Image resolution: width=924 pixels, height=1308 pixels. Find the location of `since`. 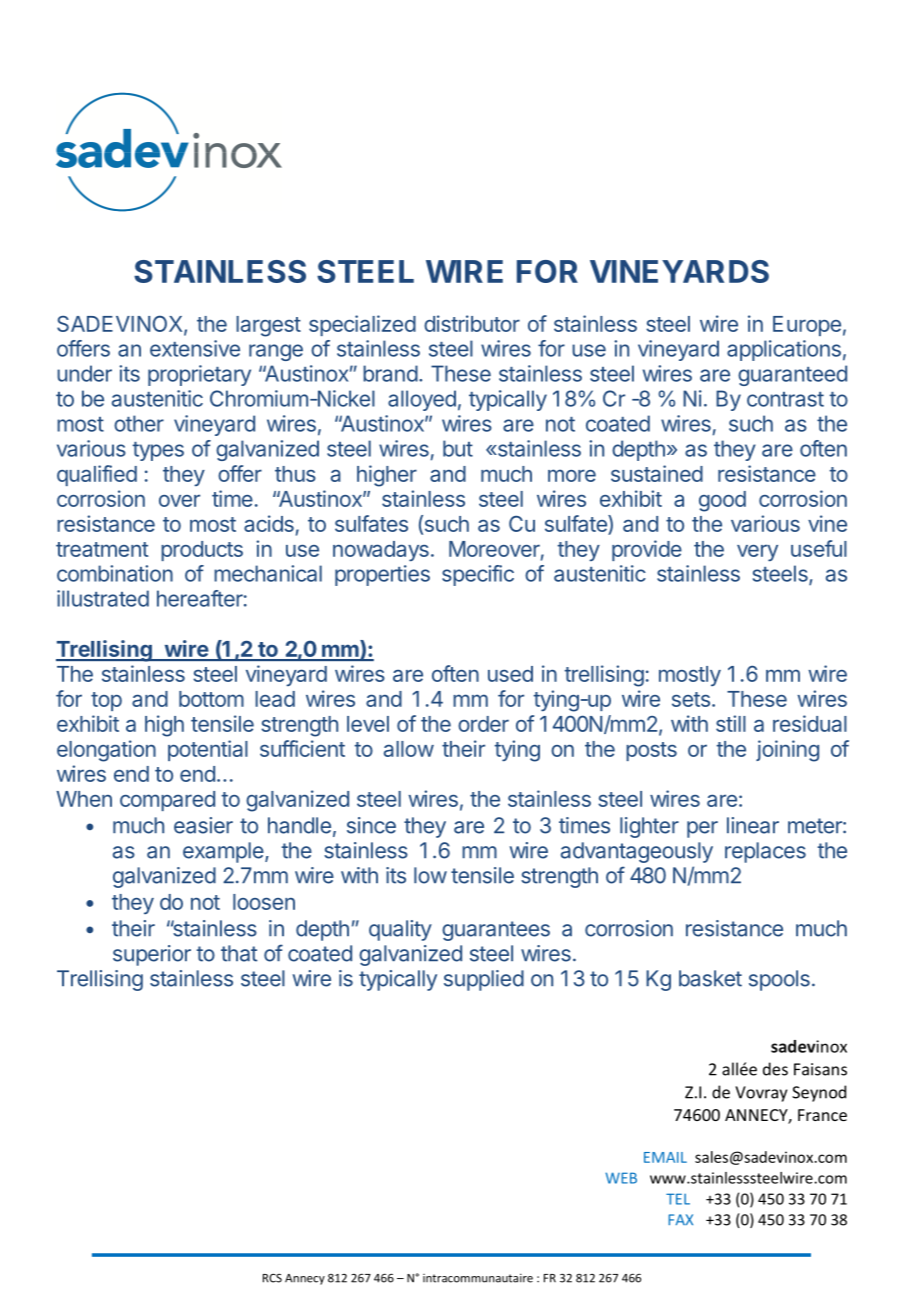

since is located at coordinates (371, 825).
